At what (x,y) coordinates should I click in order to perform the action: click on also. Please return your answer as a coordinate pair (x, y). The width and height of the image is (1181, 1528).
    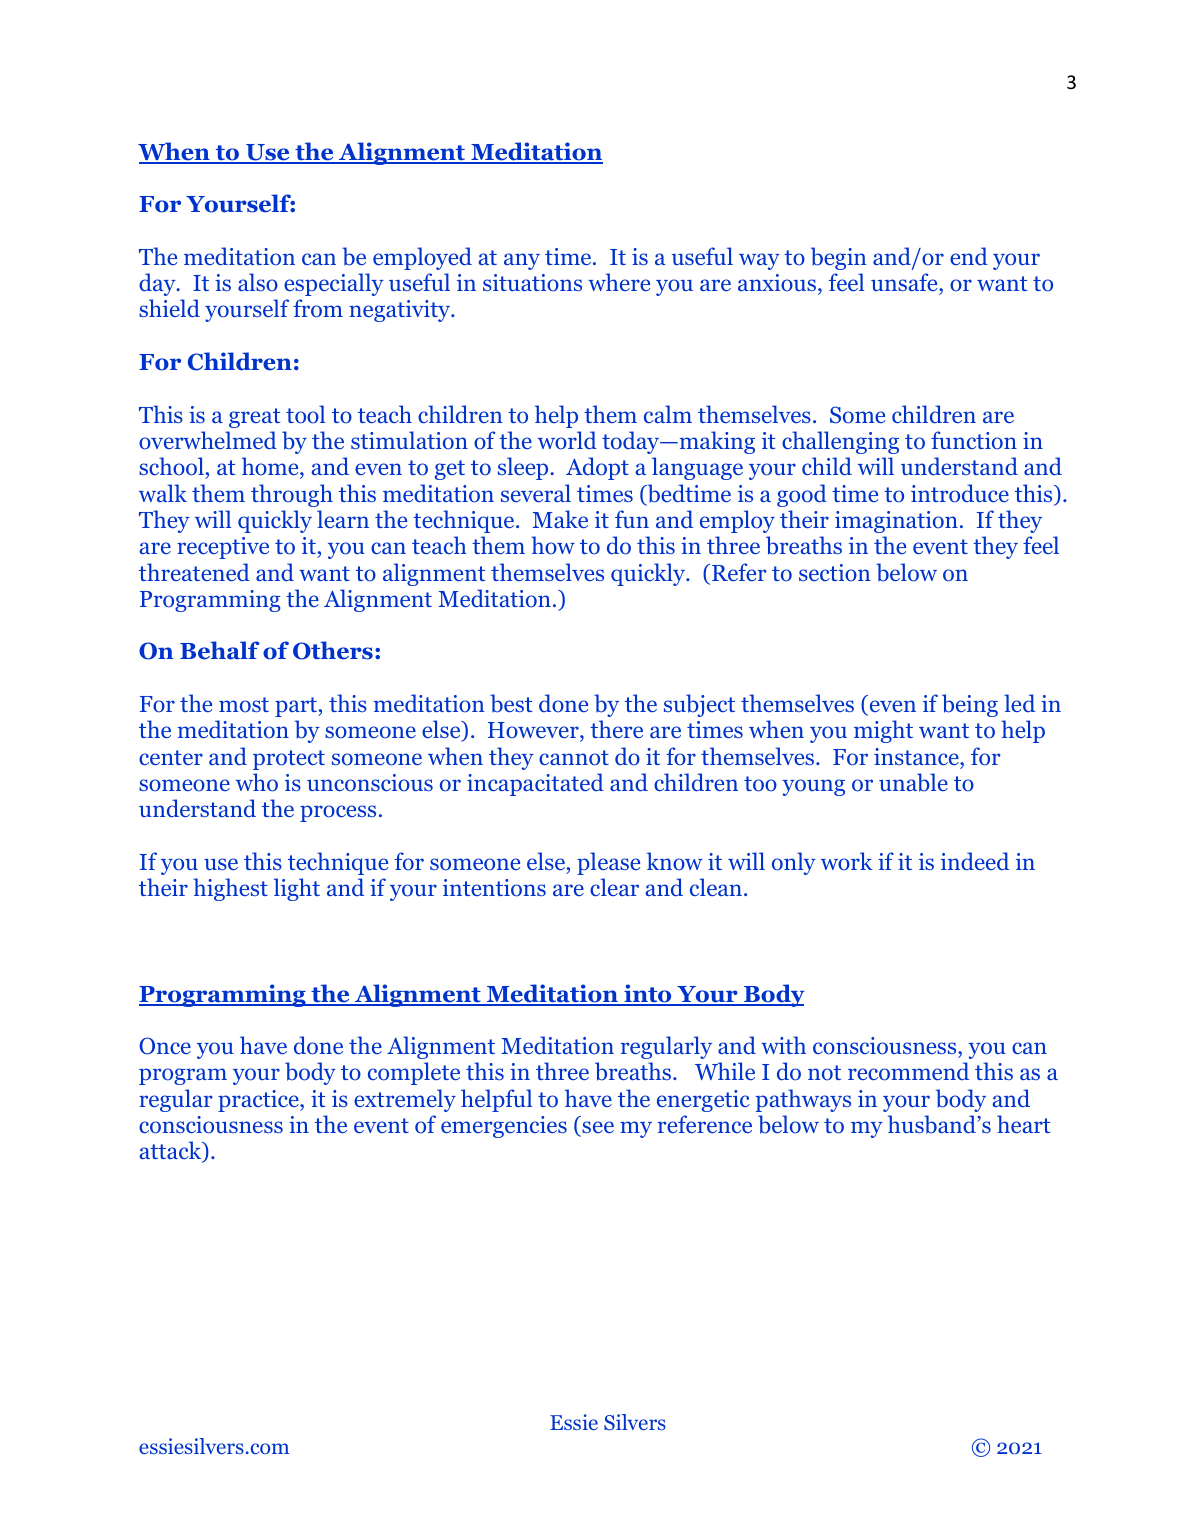
    Looking at the image, I should click on (258, 282).
